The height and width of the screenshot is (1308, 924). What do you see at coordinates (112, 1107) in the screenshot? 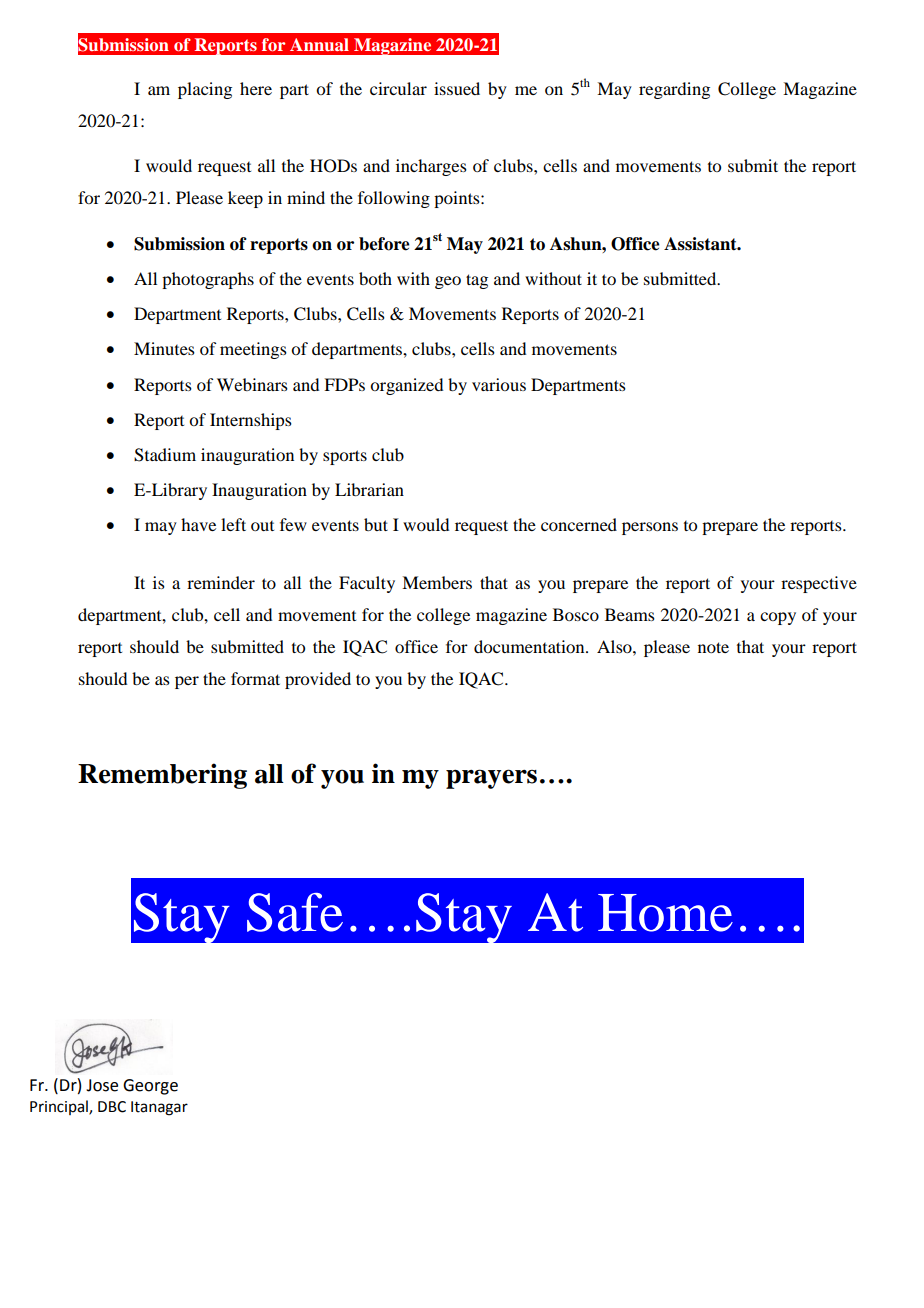
I see `DBC` at bounding box center [112, 1107].
